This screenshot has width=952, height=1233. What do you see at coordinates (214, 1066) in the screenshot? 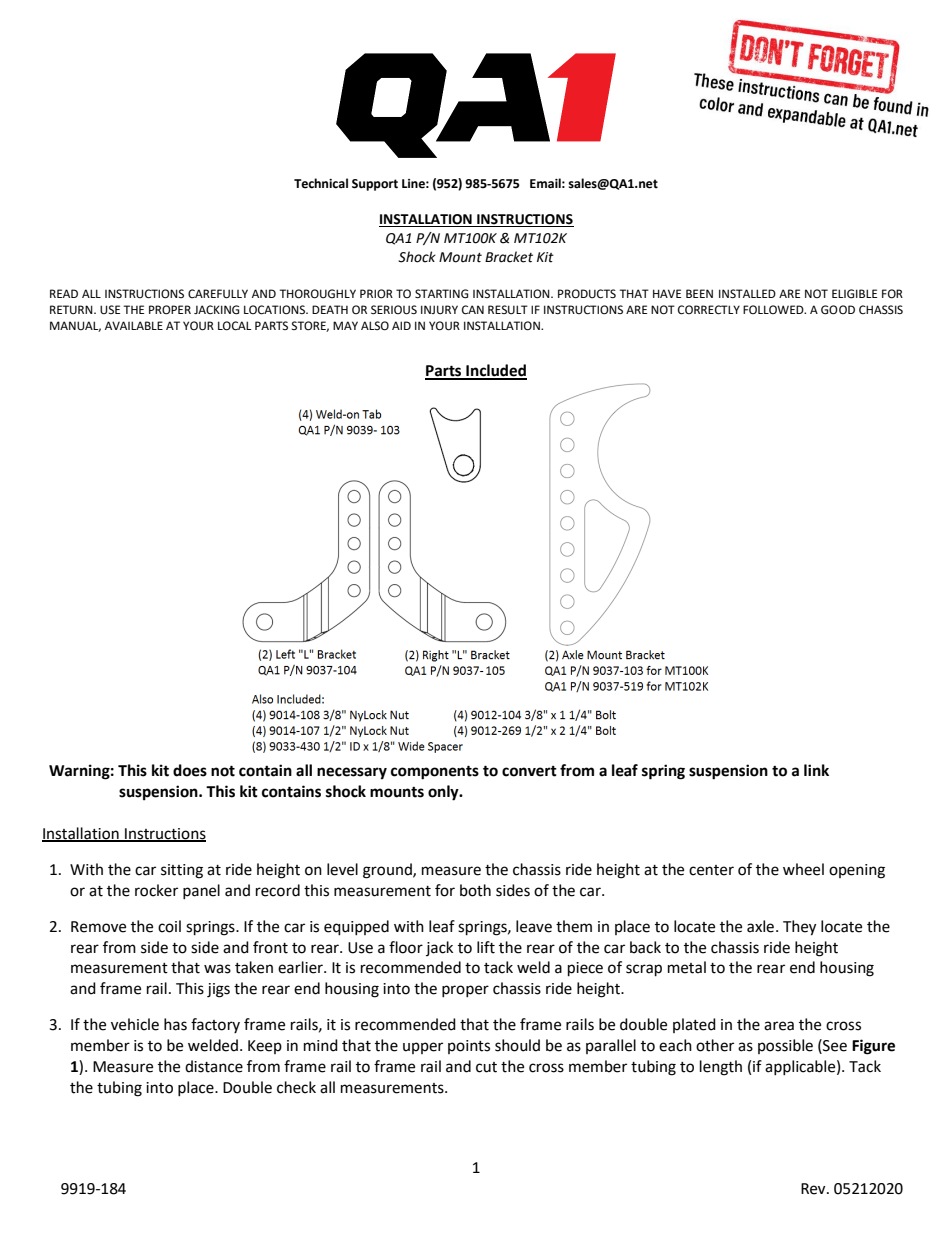
I see `distance` at bounding box center [214, 1066].
